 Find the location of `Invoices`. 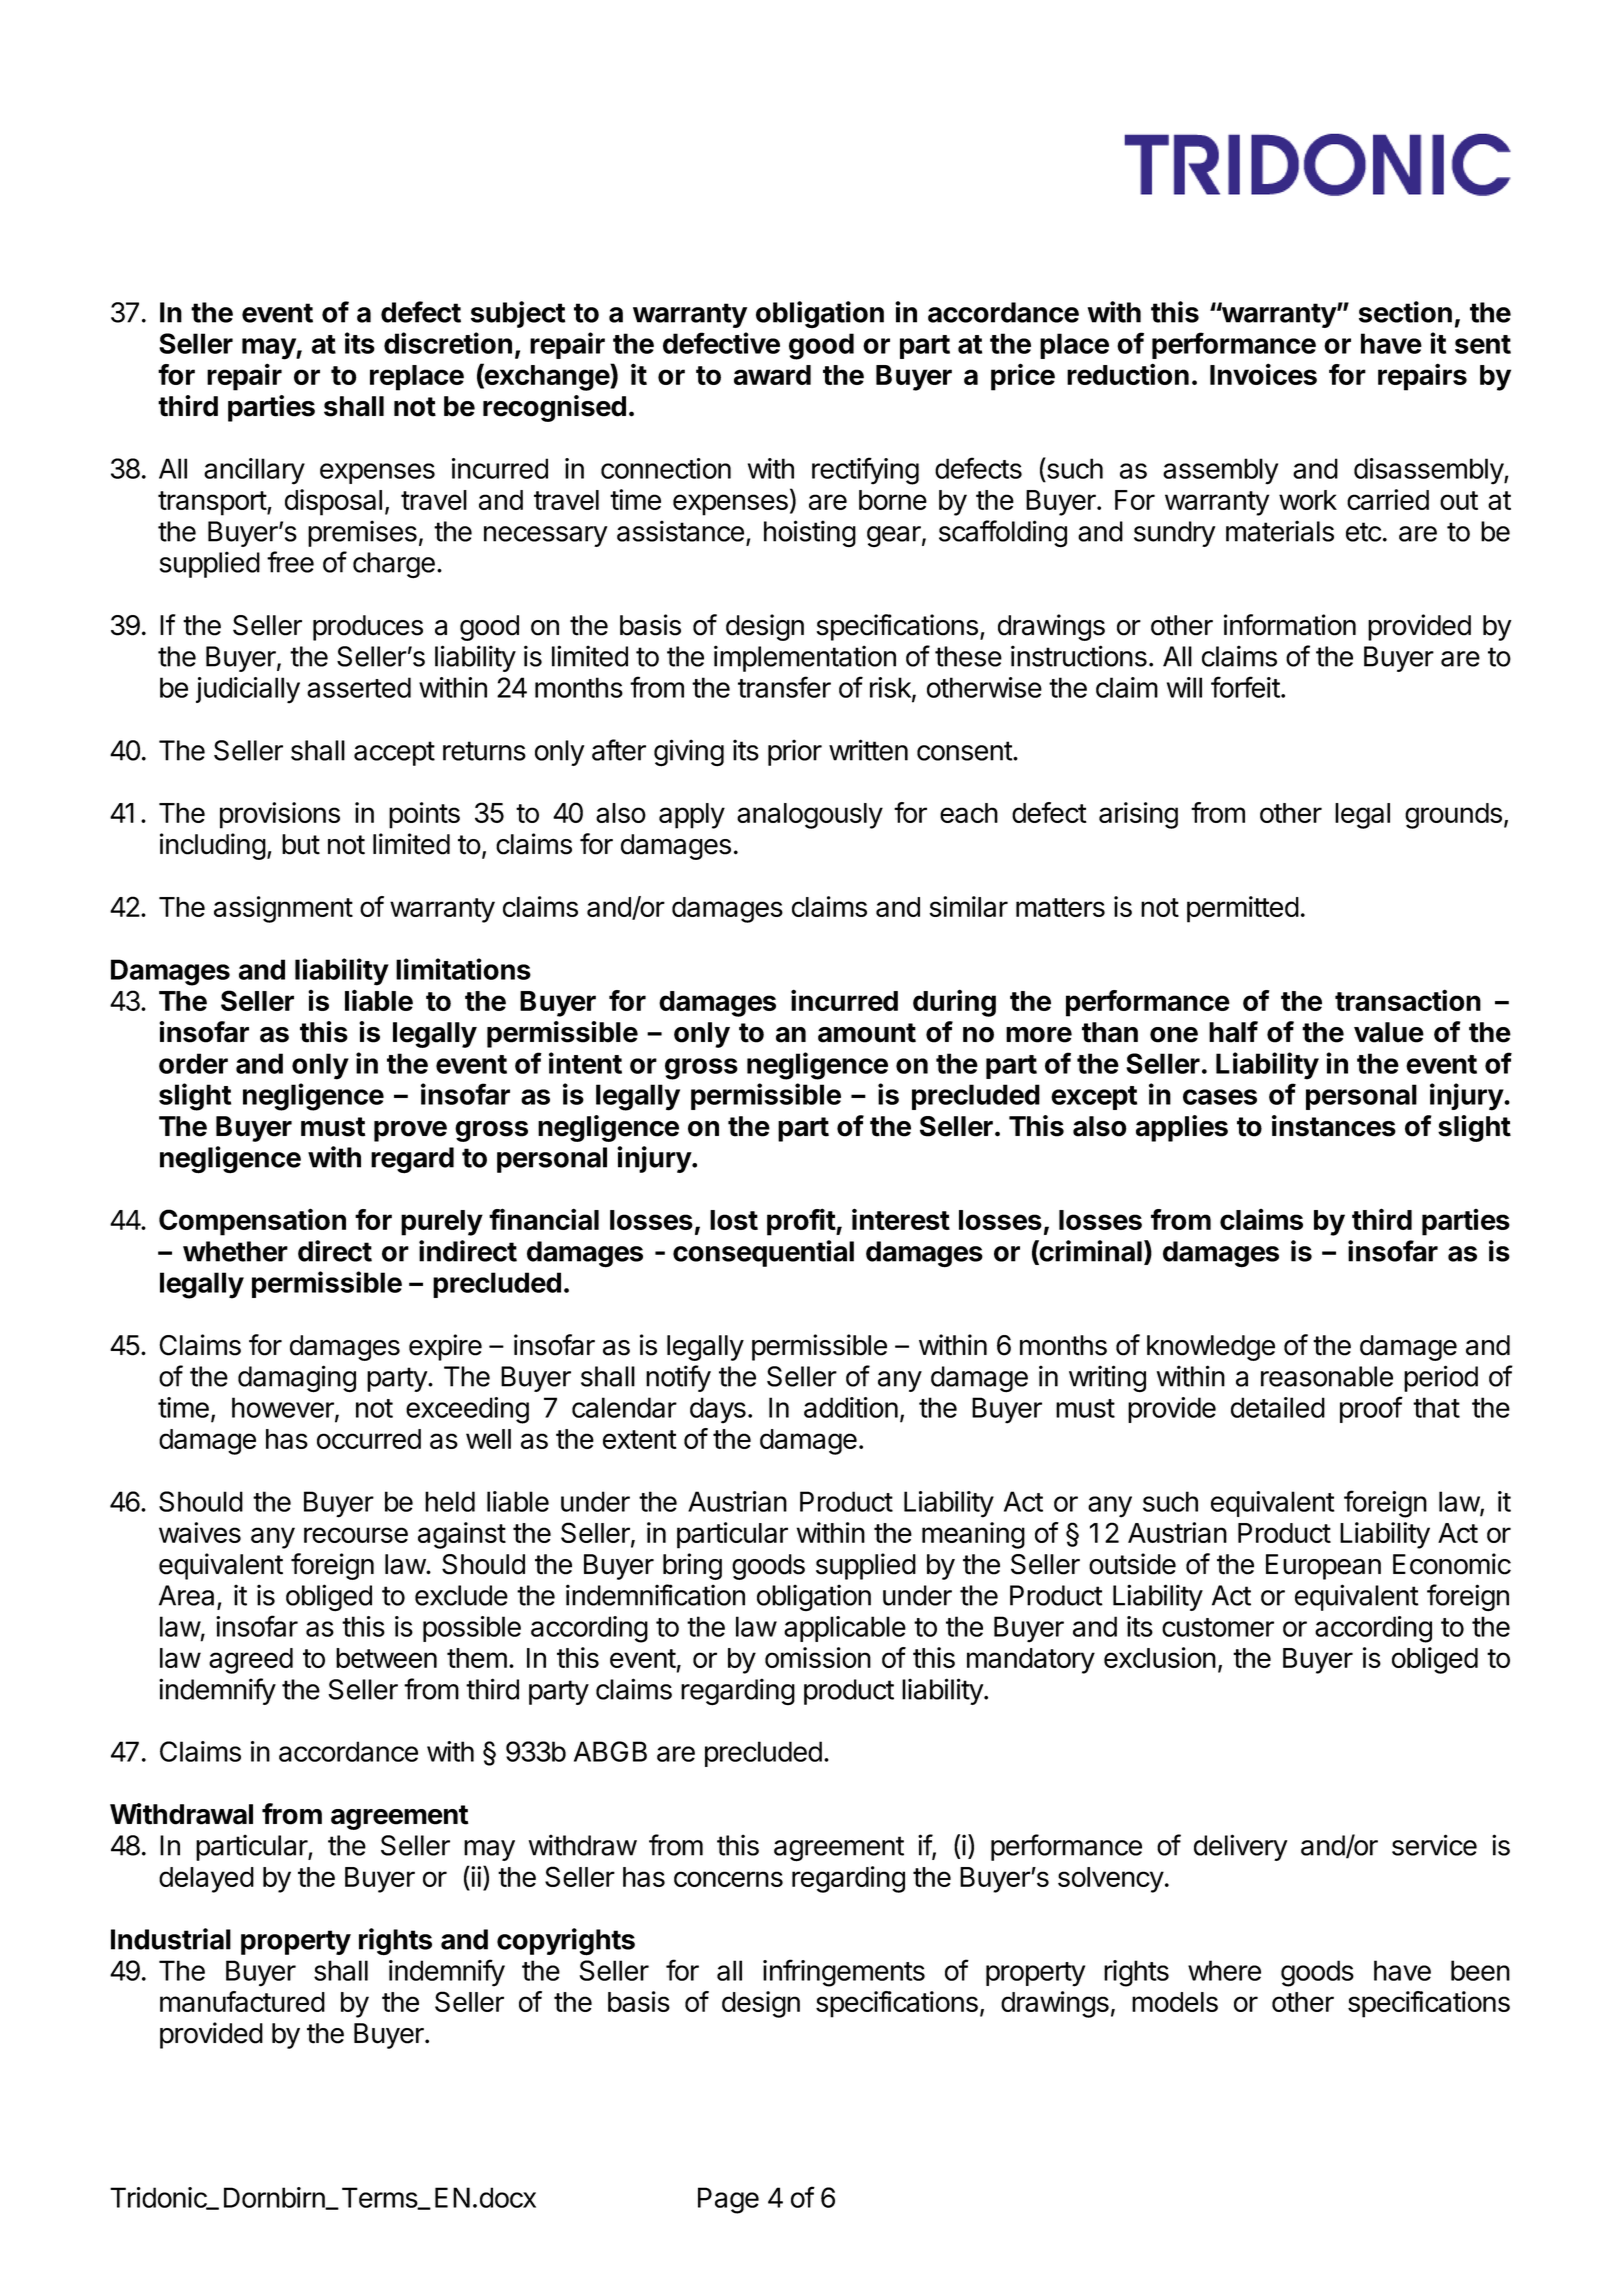

Invoices is located at coordinates (1263, 374).
